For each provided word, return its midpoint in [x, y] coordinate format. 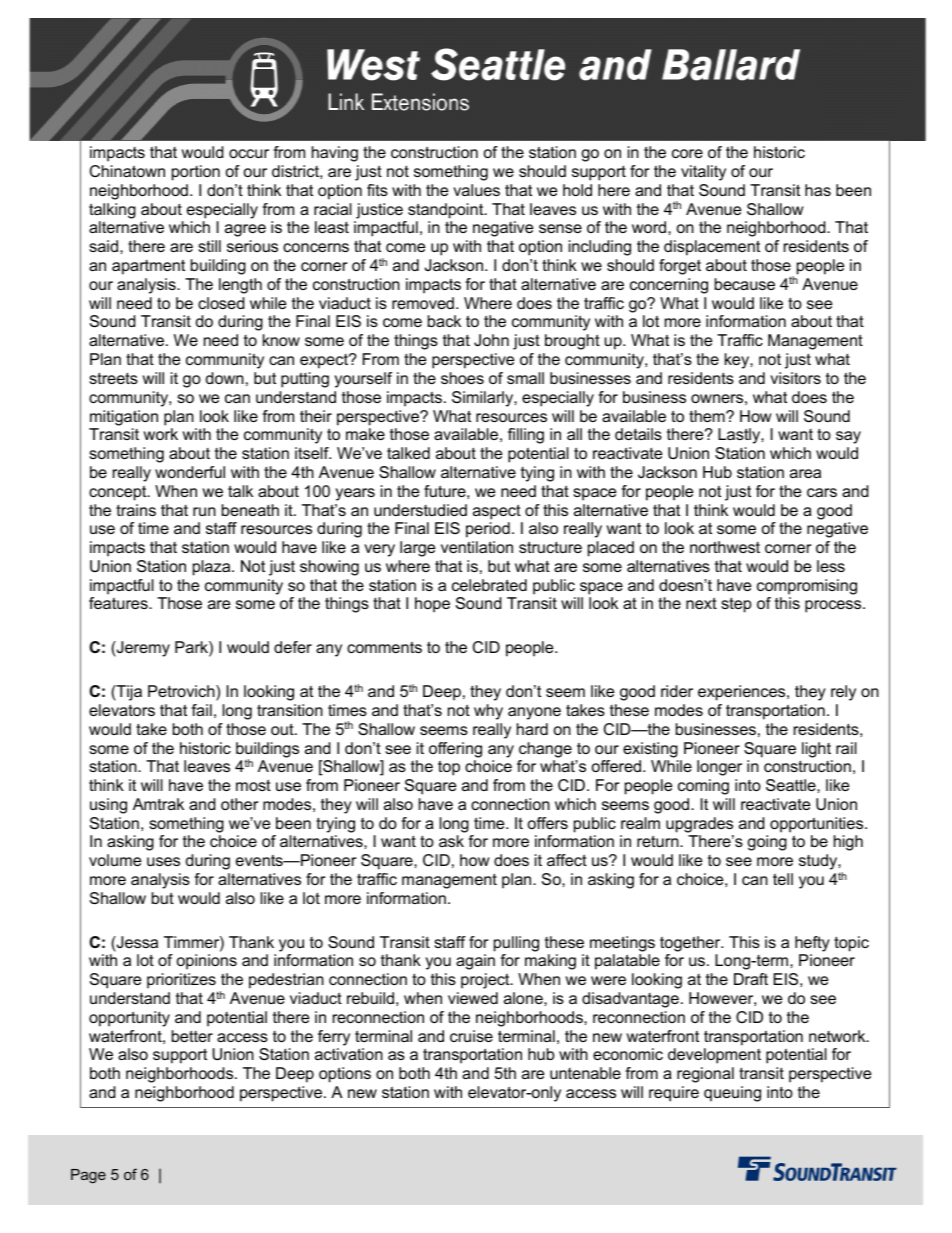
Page [88, 1176]
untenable [585, 1073]
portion [196, 173]
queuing [732, 1094]
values [476, 190]
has [818, 190]
